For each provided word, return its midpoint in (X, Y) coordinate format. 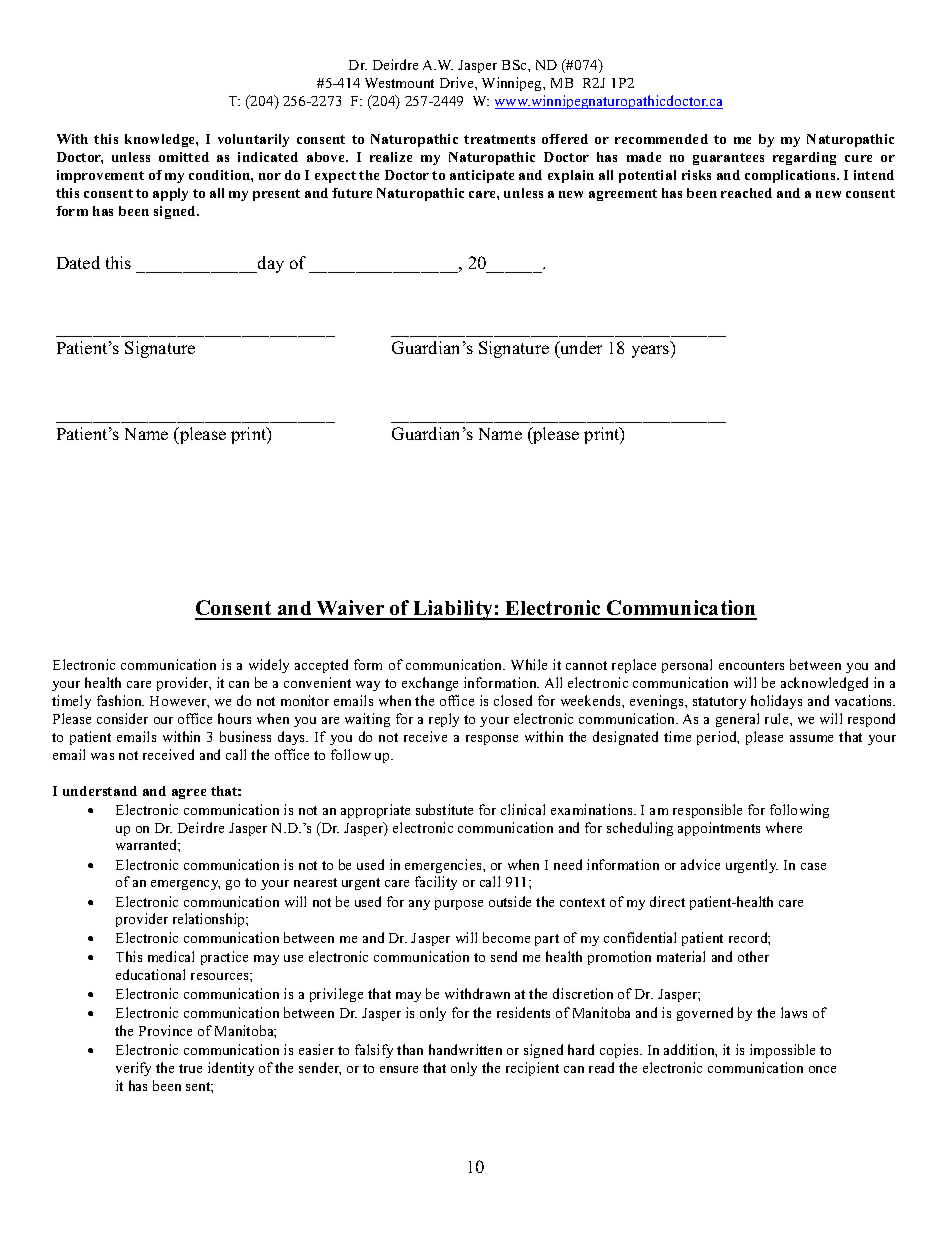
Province (165, 1030)
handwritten (465, 1049)
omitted (184, 157)
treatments (499, 139)
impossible (782, 1051)
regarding (804, 158)
